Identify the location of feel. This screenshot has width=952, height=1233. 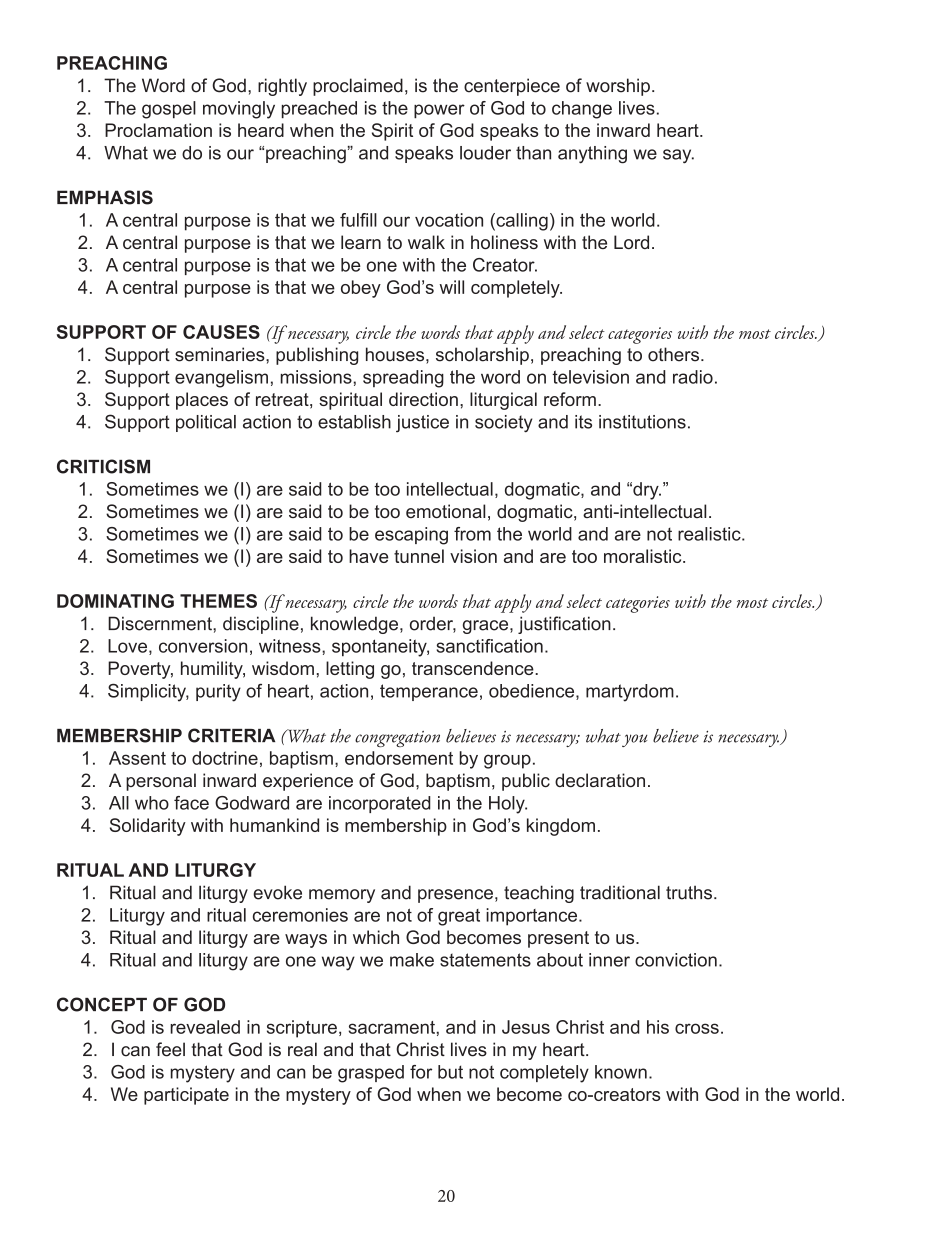
(170, 1049).
